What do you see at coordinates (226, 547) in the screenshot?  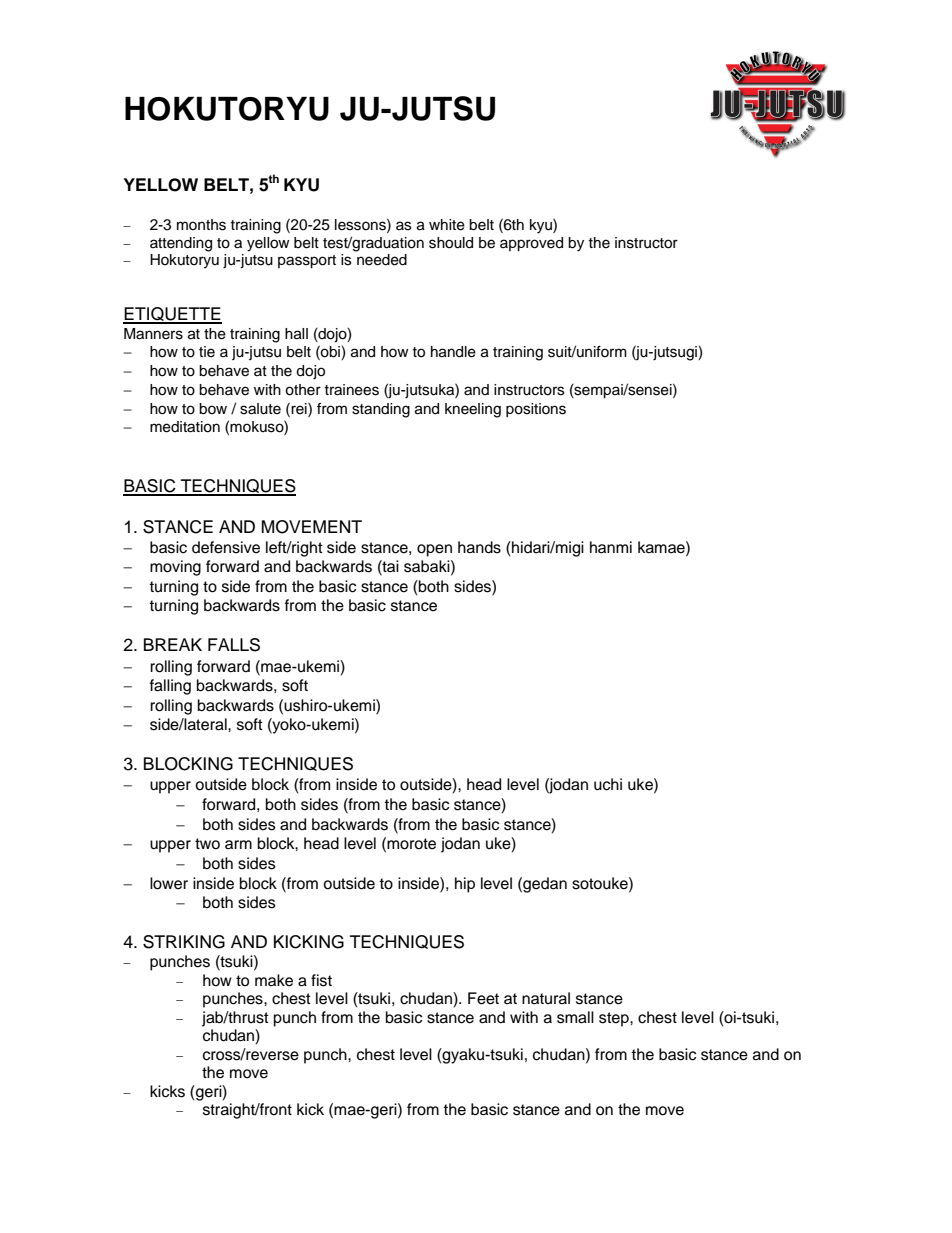 I see `defensive` at bounding box center [226, 547].
